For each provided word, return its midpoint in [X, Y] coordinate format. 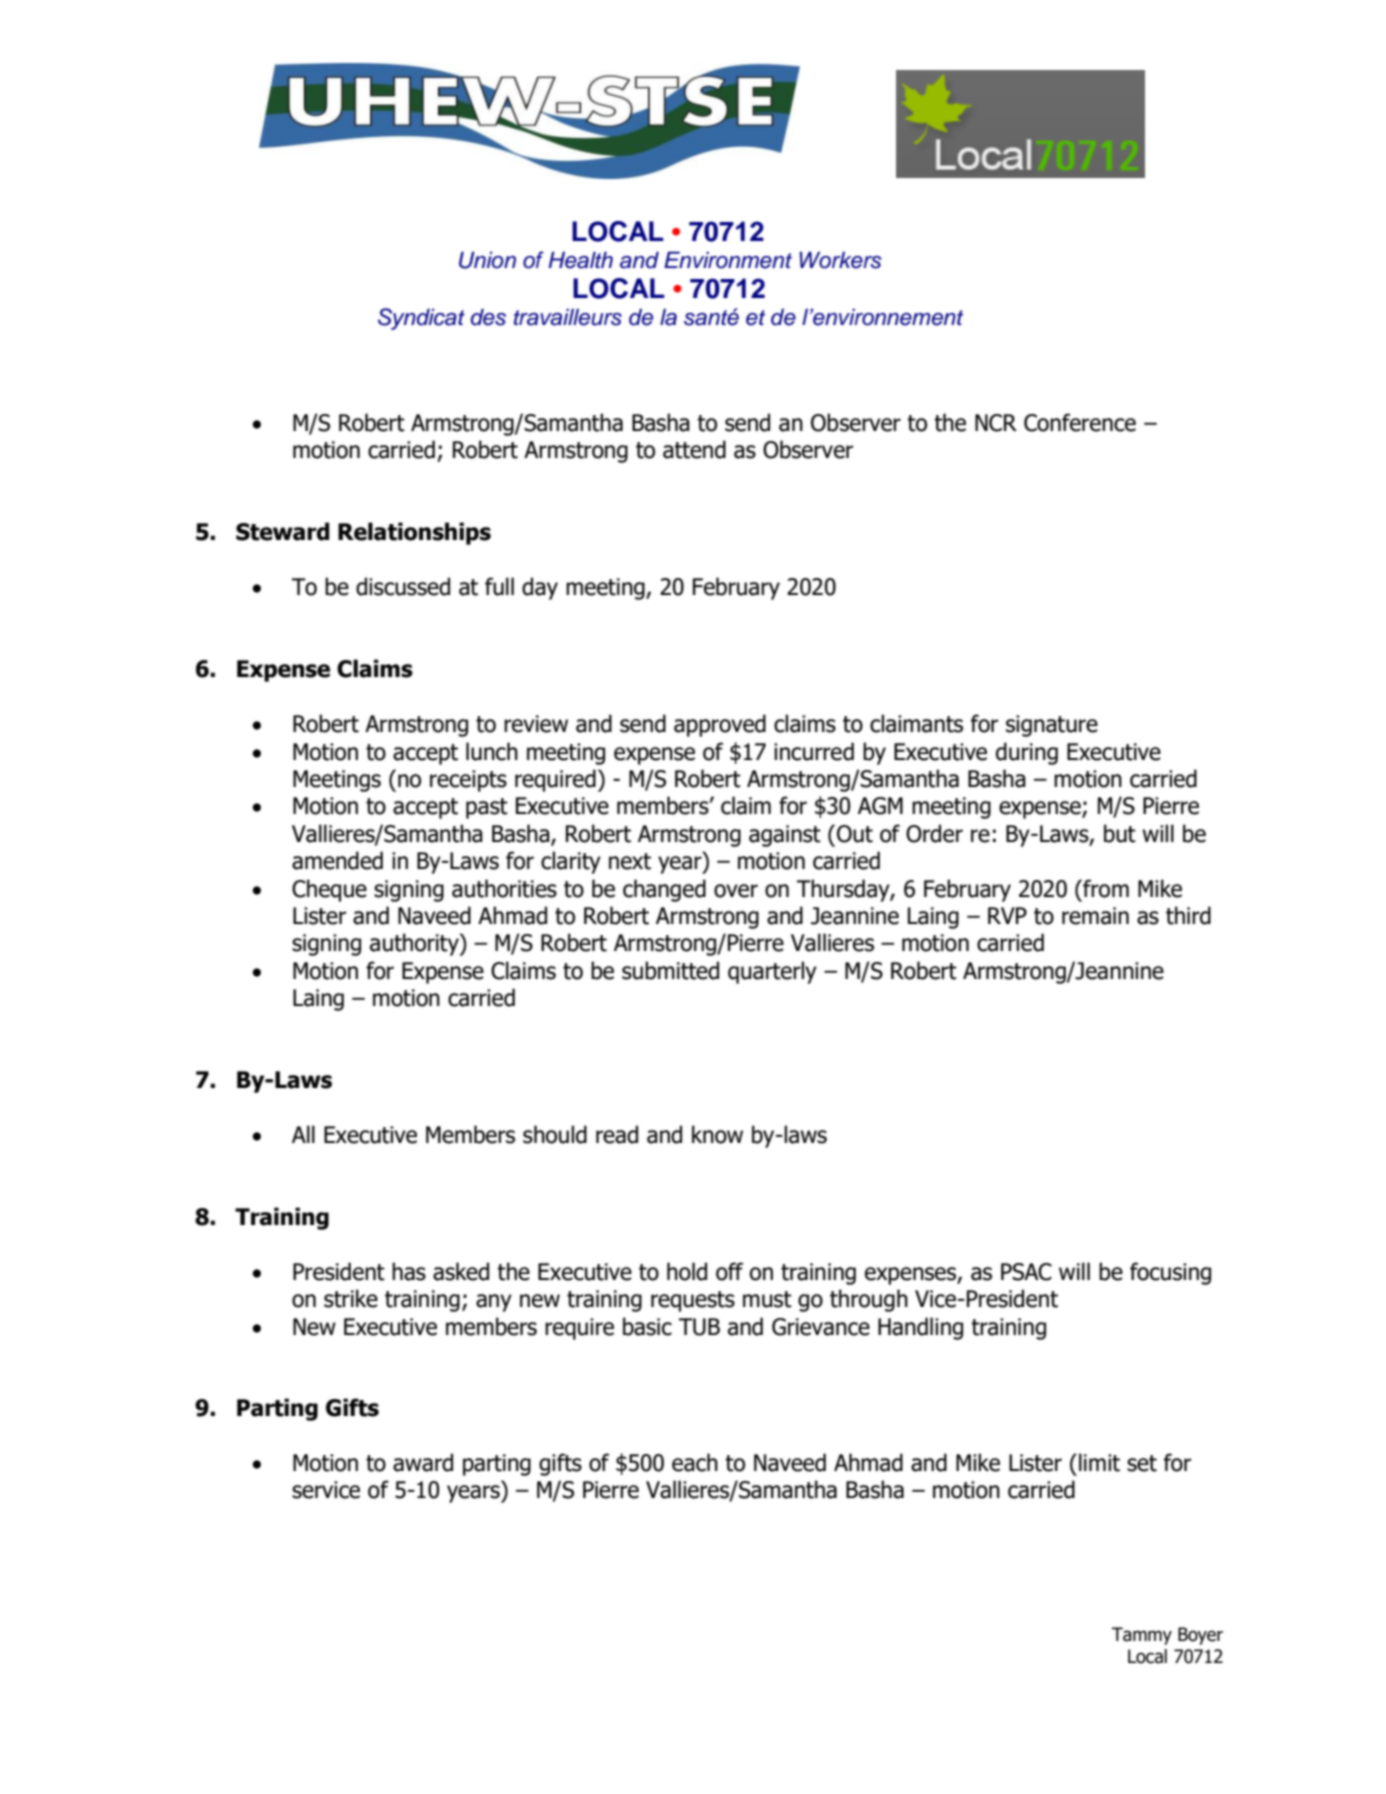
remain [1095, 916]
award [423, 1462]
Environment [728, 260]
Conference [1080, 422]
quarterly [772, 972]
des [488, 317]
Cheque [329, 890]
